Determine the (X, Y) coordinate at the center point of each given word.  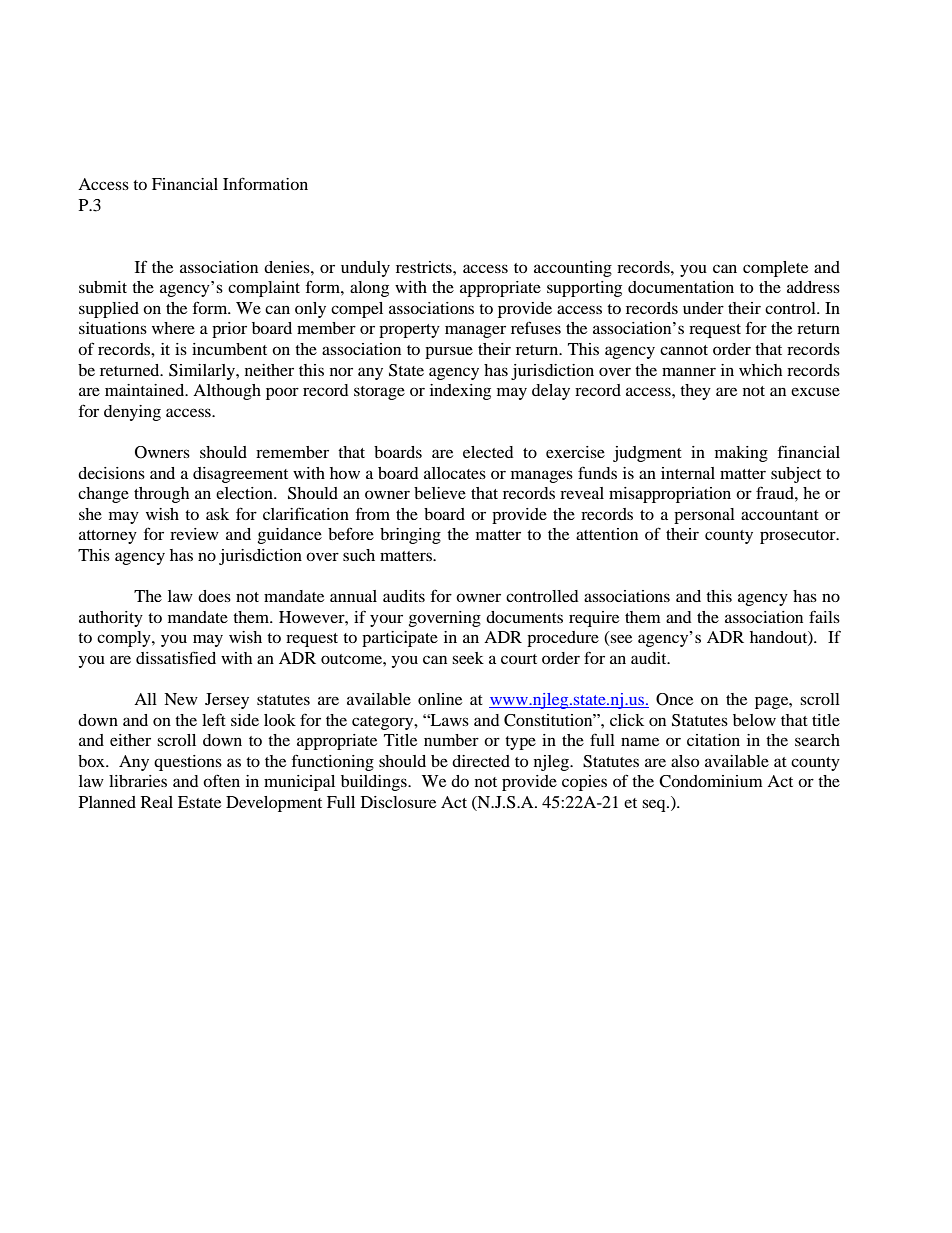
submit (103, 287)
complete (775, 269)
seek (468, 658)
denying (132, 413)
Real (157, 802)
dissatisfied (176, 657)
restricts (425, 267)
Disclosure (398, 802)
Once (674, 699)
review (194, 534)
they (695, 392)
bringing (410, 536)
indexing (460, 392)
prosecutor (799, 537)
